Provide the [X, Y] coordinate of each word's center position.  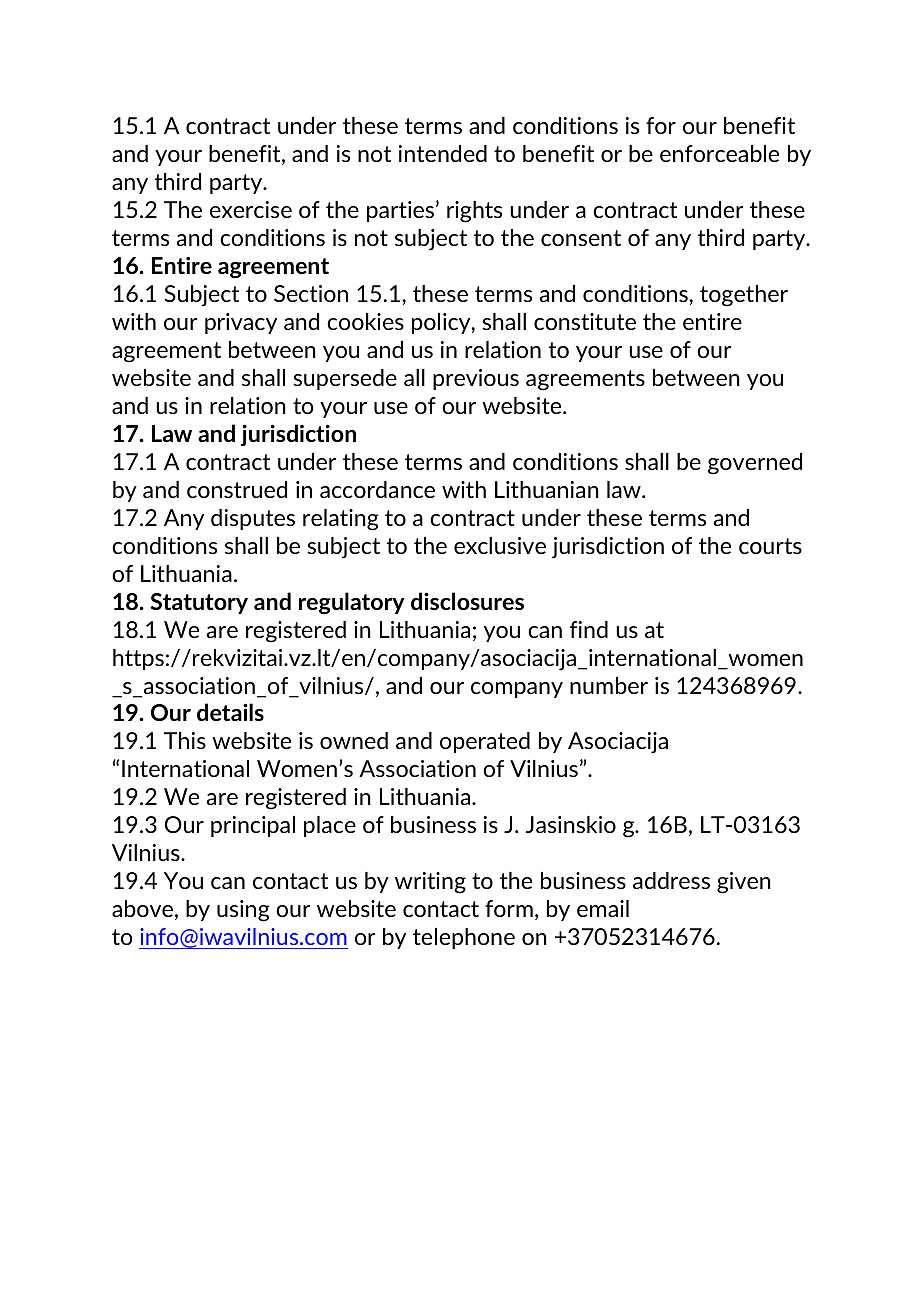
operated [485, 742]
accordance [377, 489]
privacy [241, 323]
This [185, 740]
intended [443, 153]
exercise [251, 209]
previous [476, 379]
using [243, 911]
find [589, 629]
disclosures [467, 601]
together [744, 296]
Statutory [199, 603]
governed [755, 464]
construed [237, 489]
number [609, 685]
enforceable [719, 153]
